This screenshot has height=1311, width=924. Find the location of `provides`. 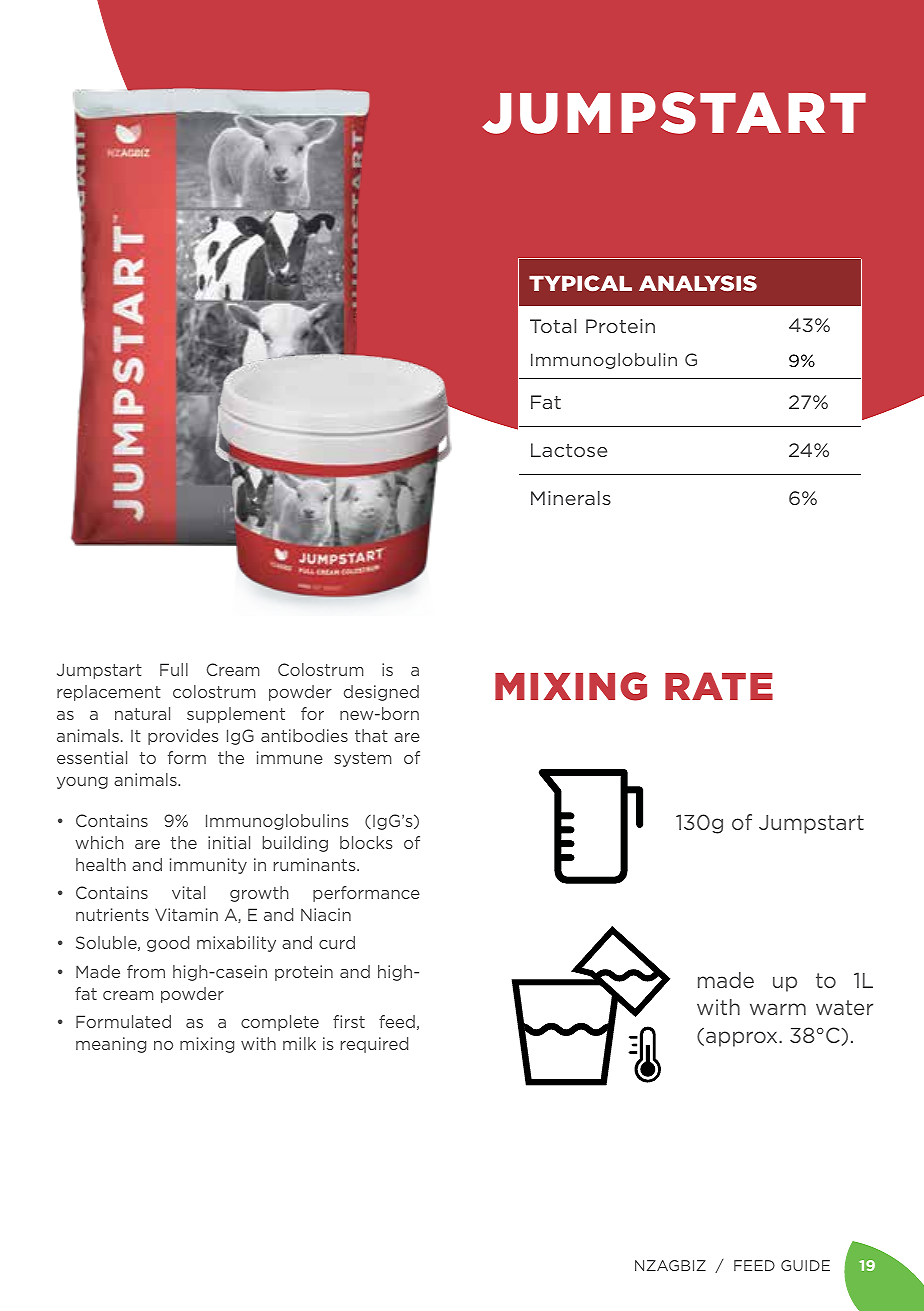

provides is located at coordinates (183, 737).
